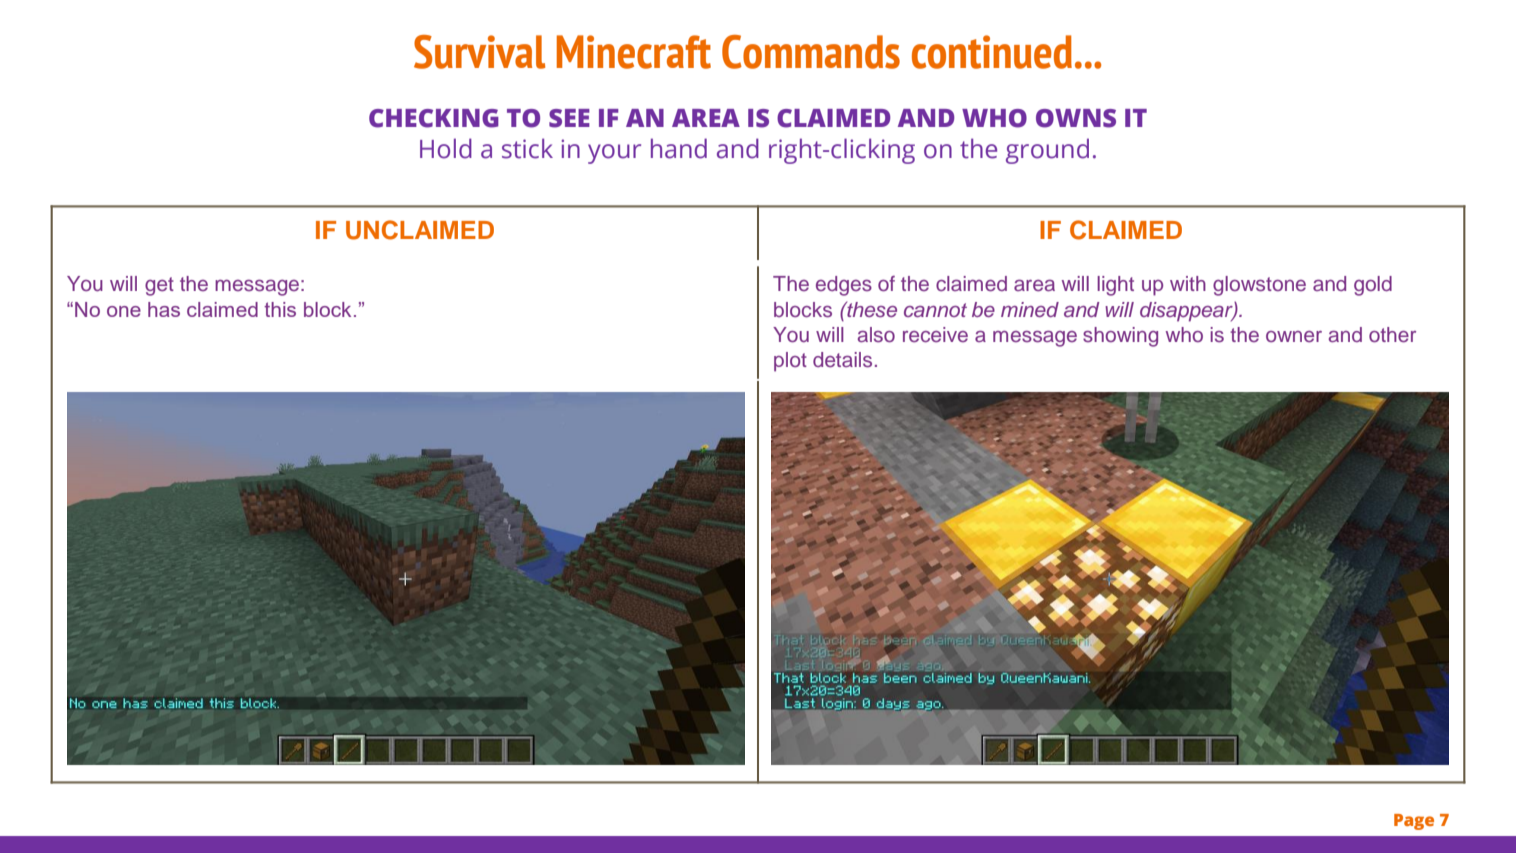  Describe the element at coordinates (790, 362) in the document. I see `plot` at that location.
